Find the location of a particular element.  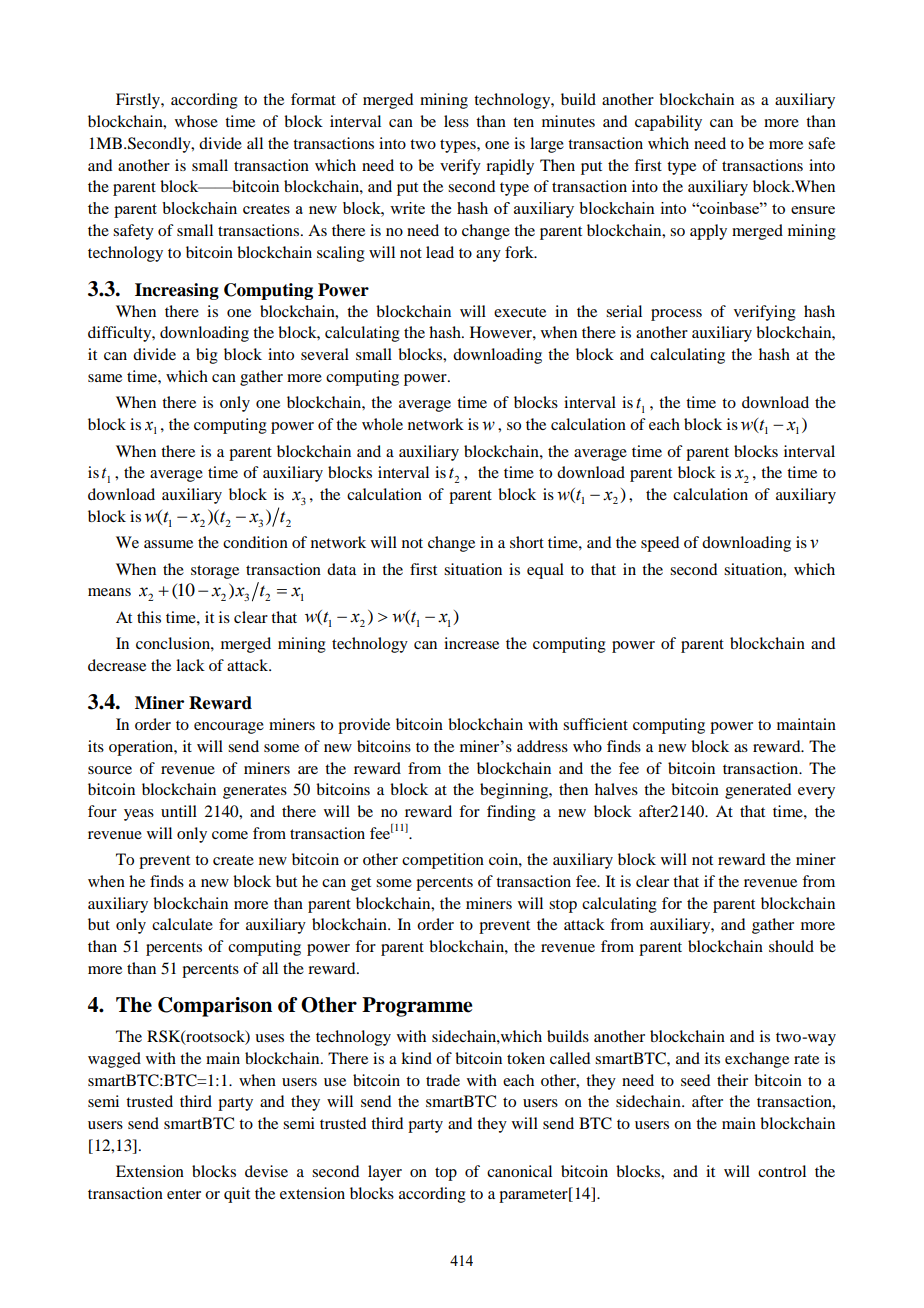

lack is located at coordinates (190, 665).
